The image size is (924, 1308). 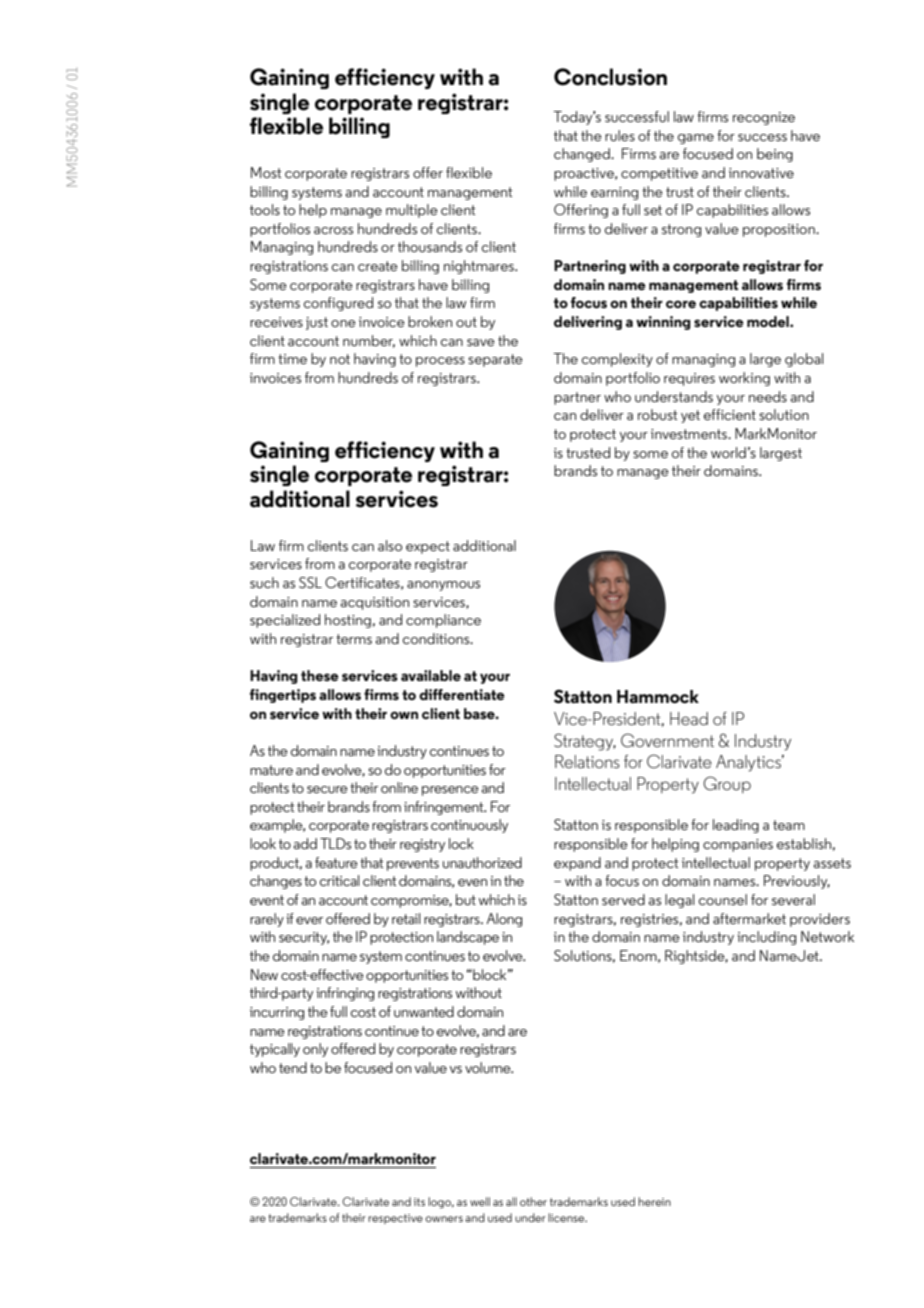 I want to click on separate, so click(x=495, y=360).
